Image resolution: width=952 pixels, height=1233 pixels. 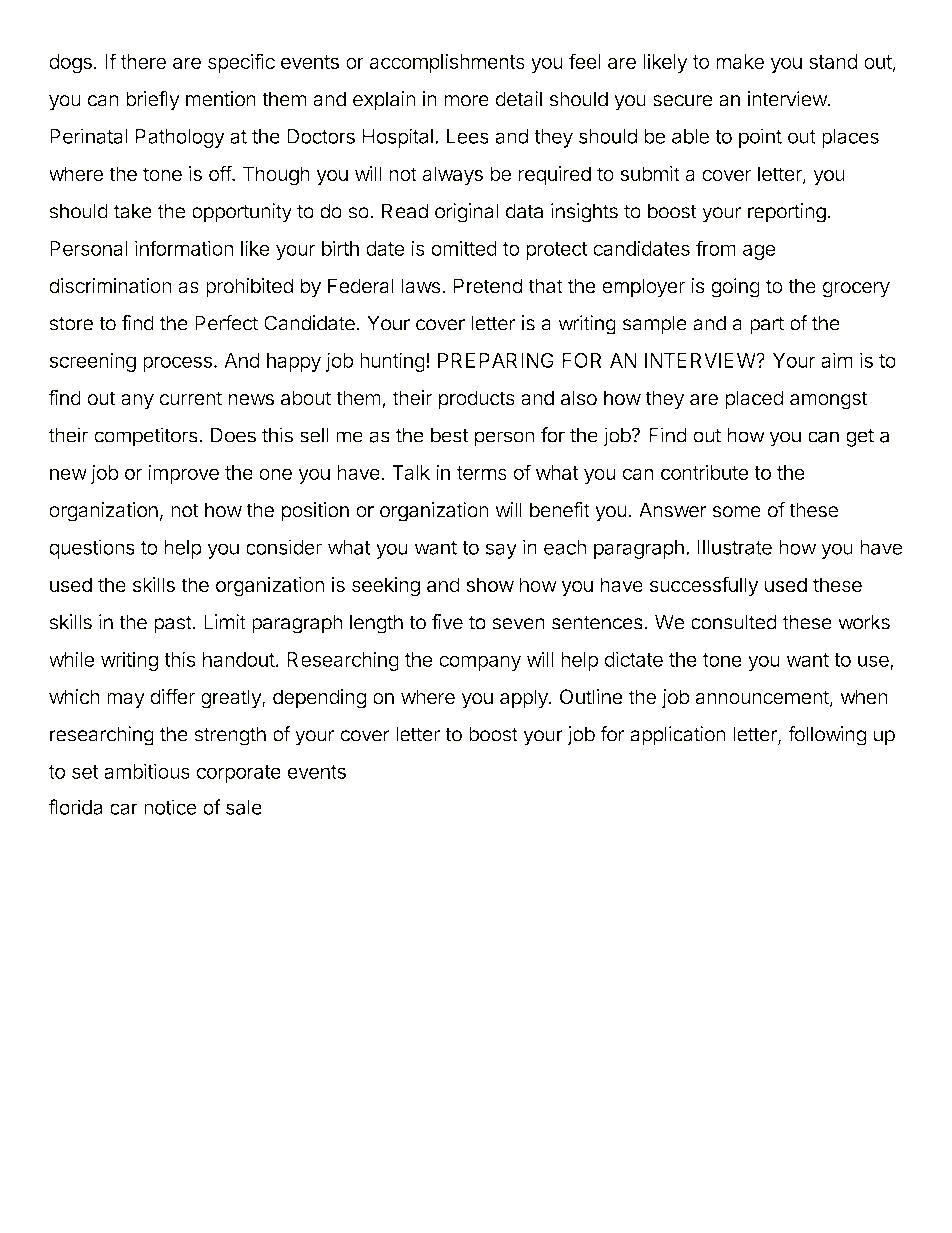 What do you see at coordinates (481, 473) in the image?
I see `terms` at bounding box center [481, 473].
